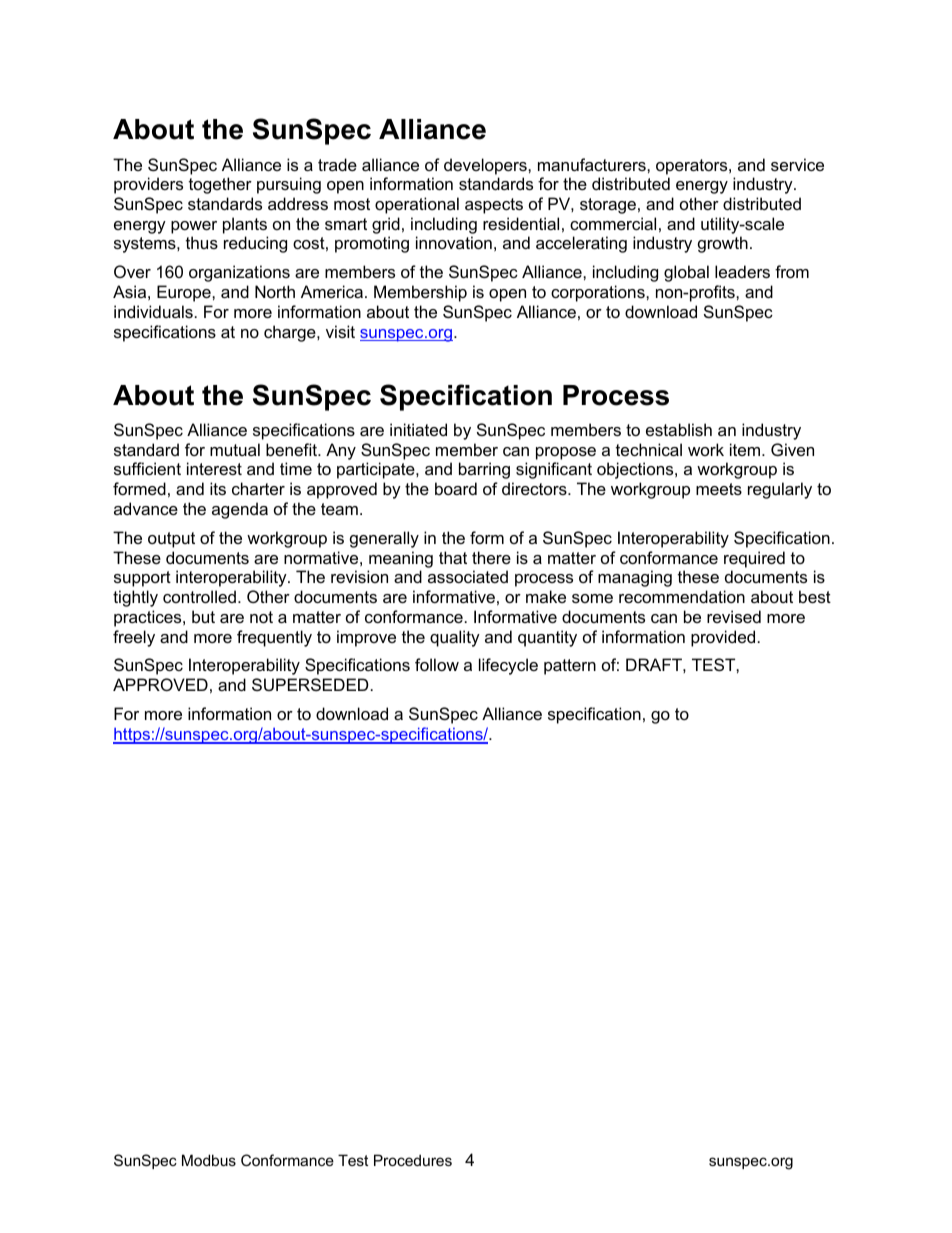 This screenshot has height=1233, width=952. What do you see at coordinates (418, 429) in the screenshot?
I see `initiated` at bounding box center [418, 429].
